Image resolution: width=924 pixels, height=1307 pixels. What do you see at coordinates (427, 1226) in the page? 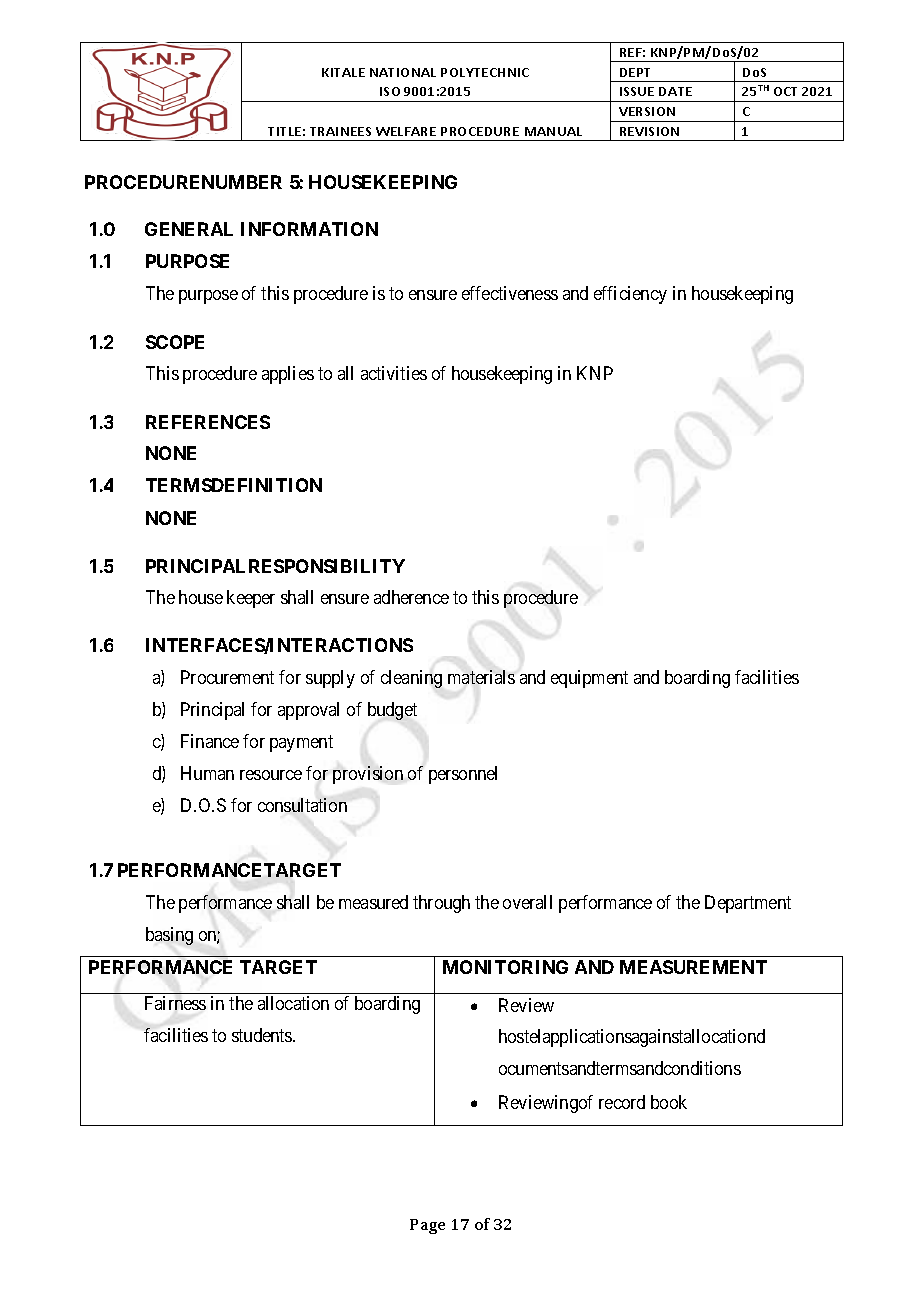
I see `Page` at bounding box center [427, 1226].
